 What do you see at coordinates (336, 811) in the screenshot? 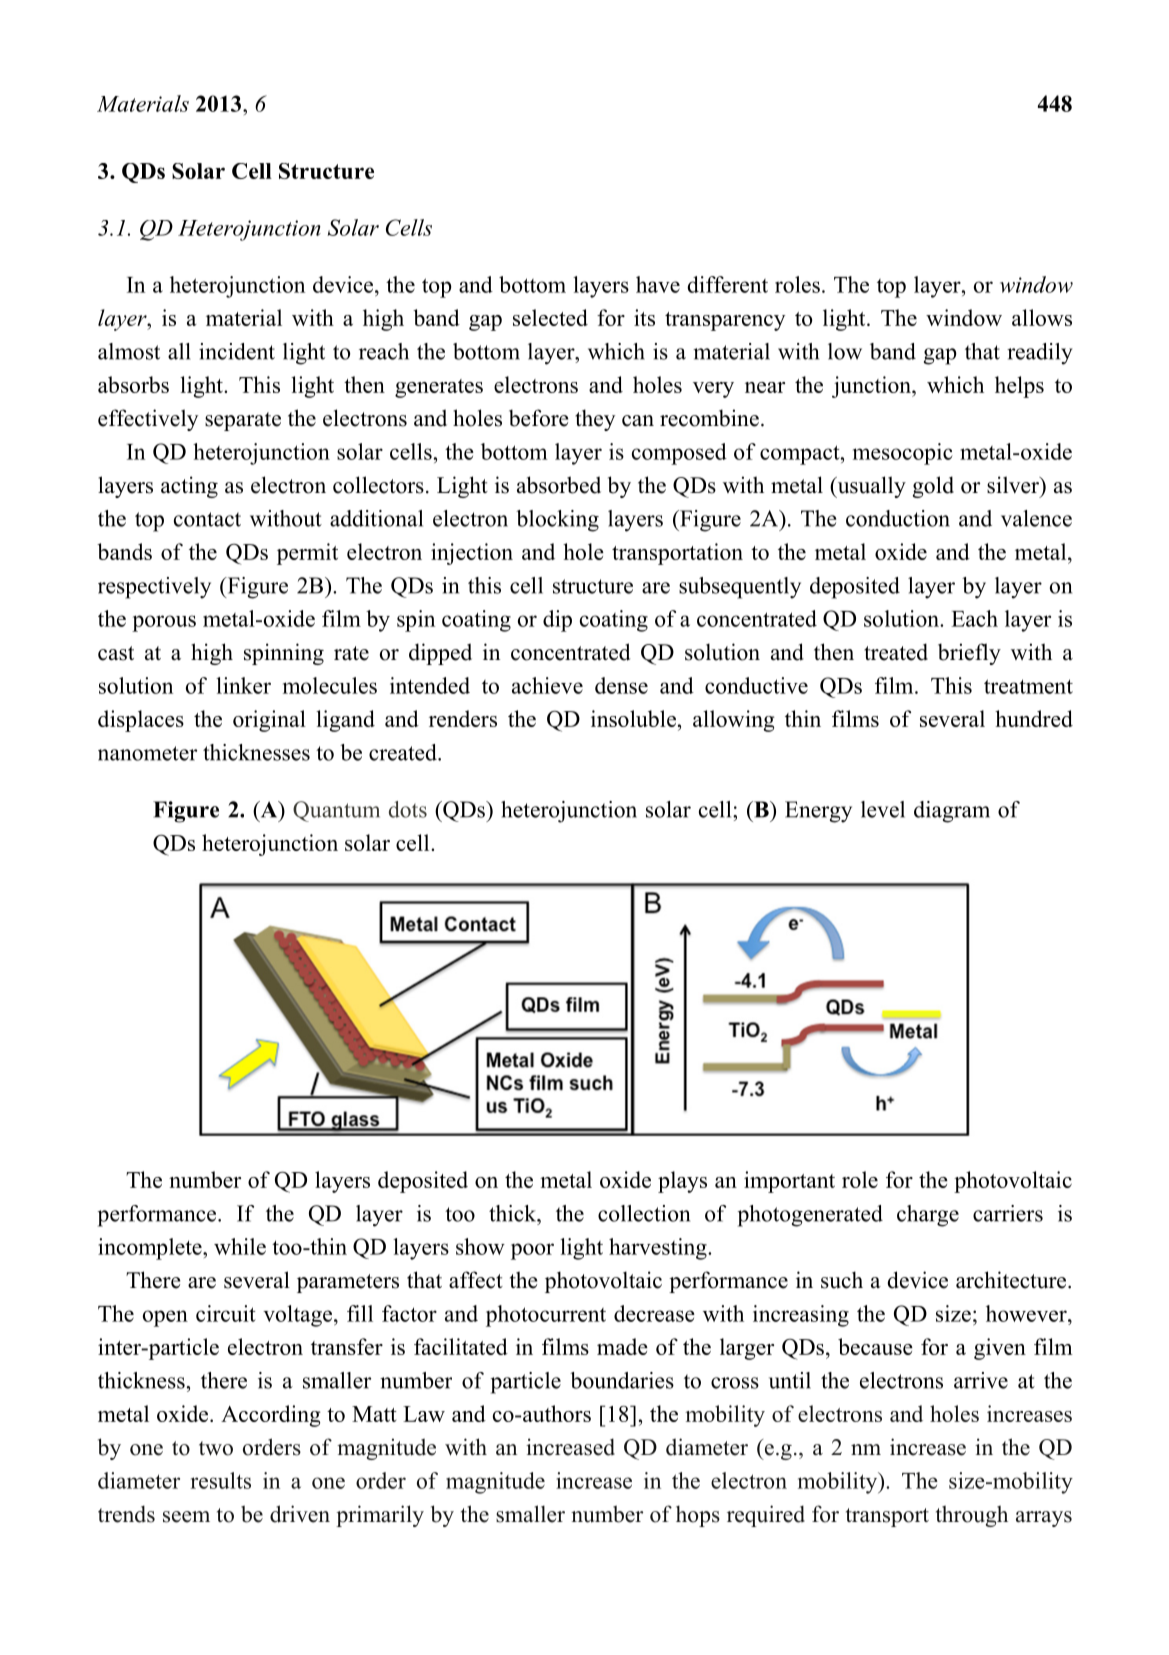
I see `Quantum` at bounding box center [336, 811].
